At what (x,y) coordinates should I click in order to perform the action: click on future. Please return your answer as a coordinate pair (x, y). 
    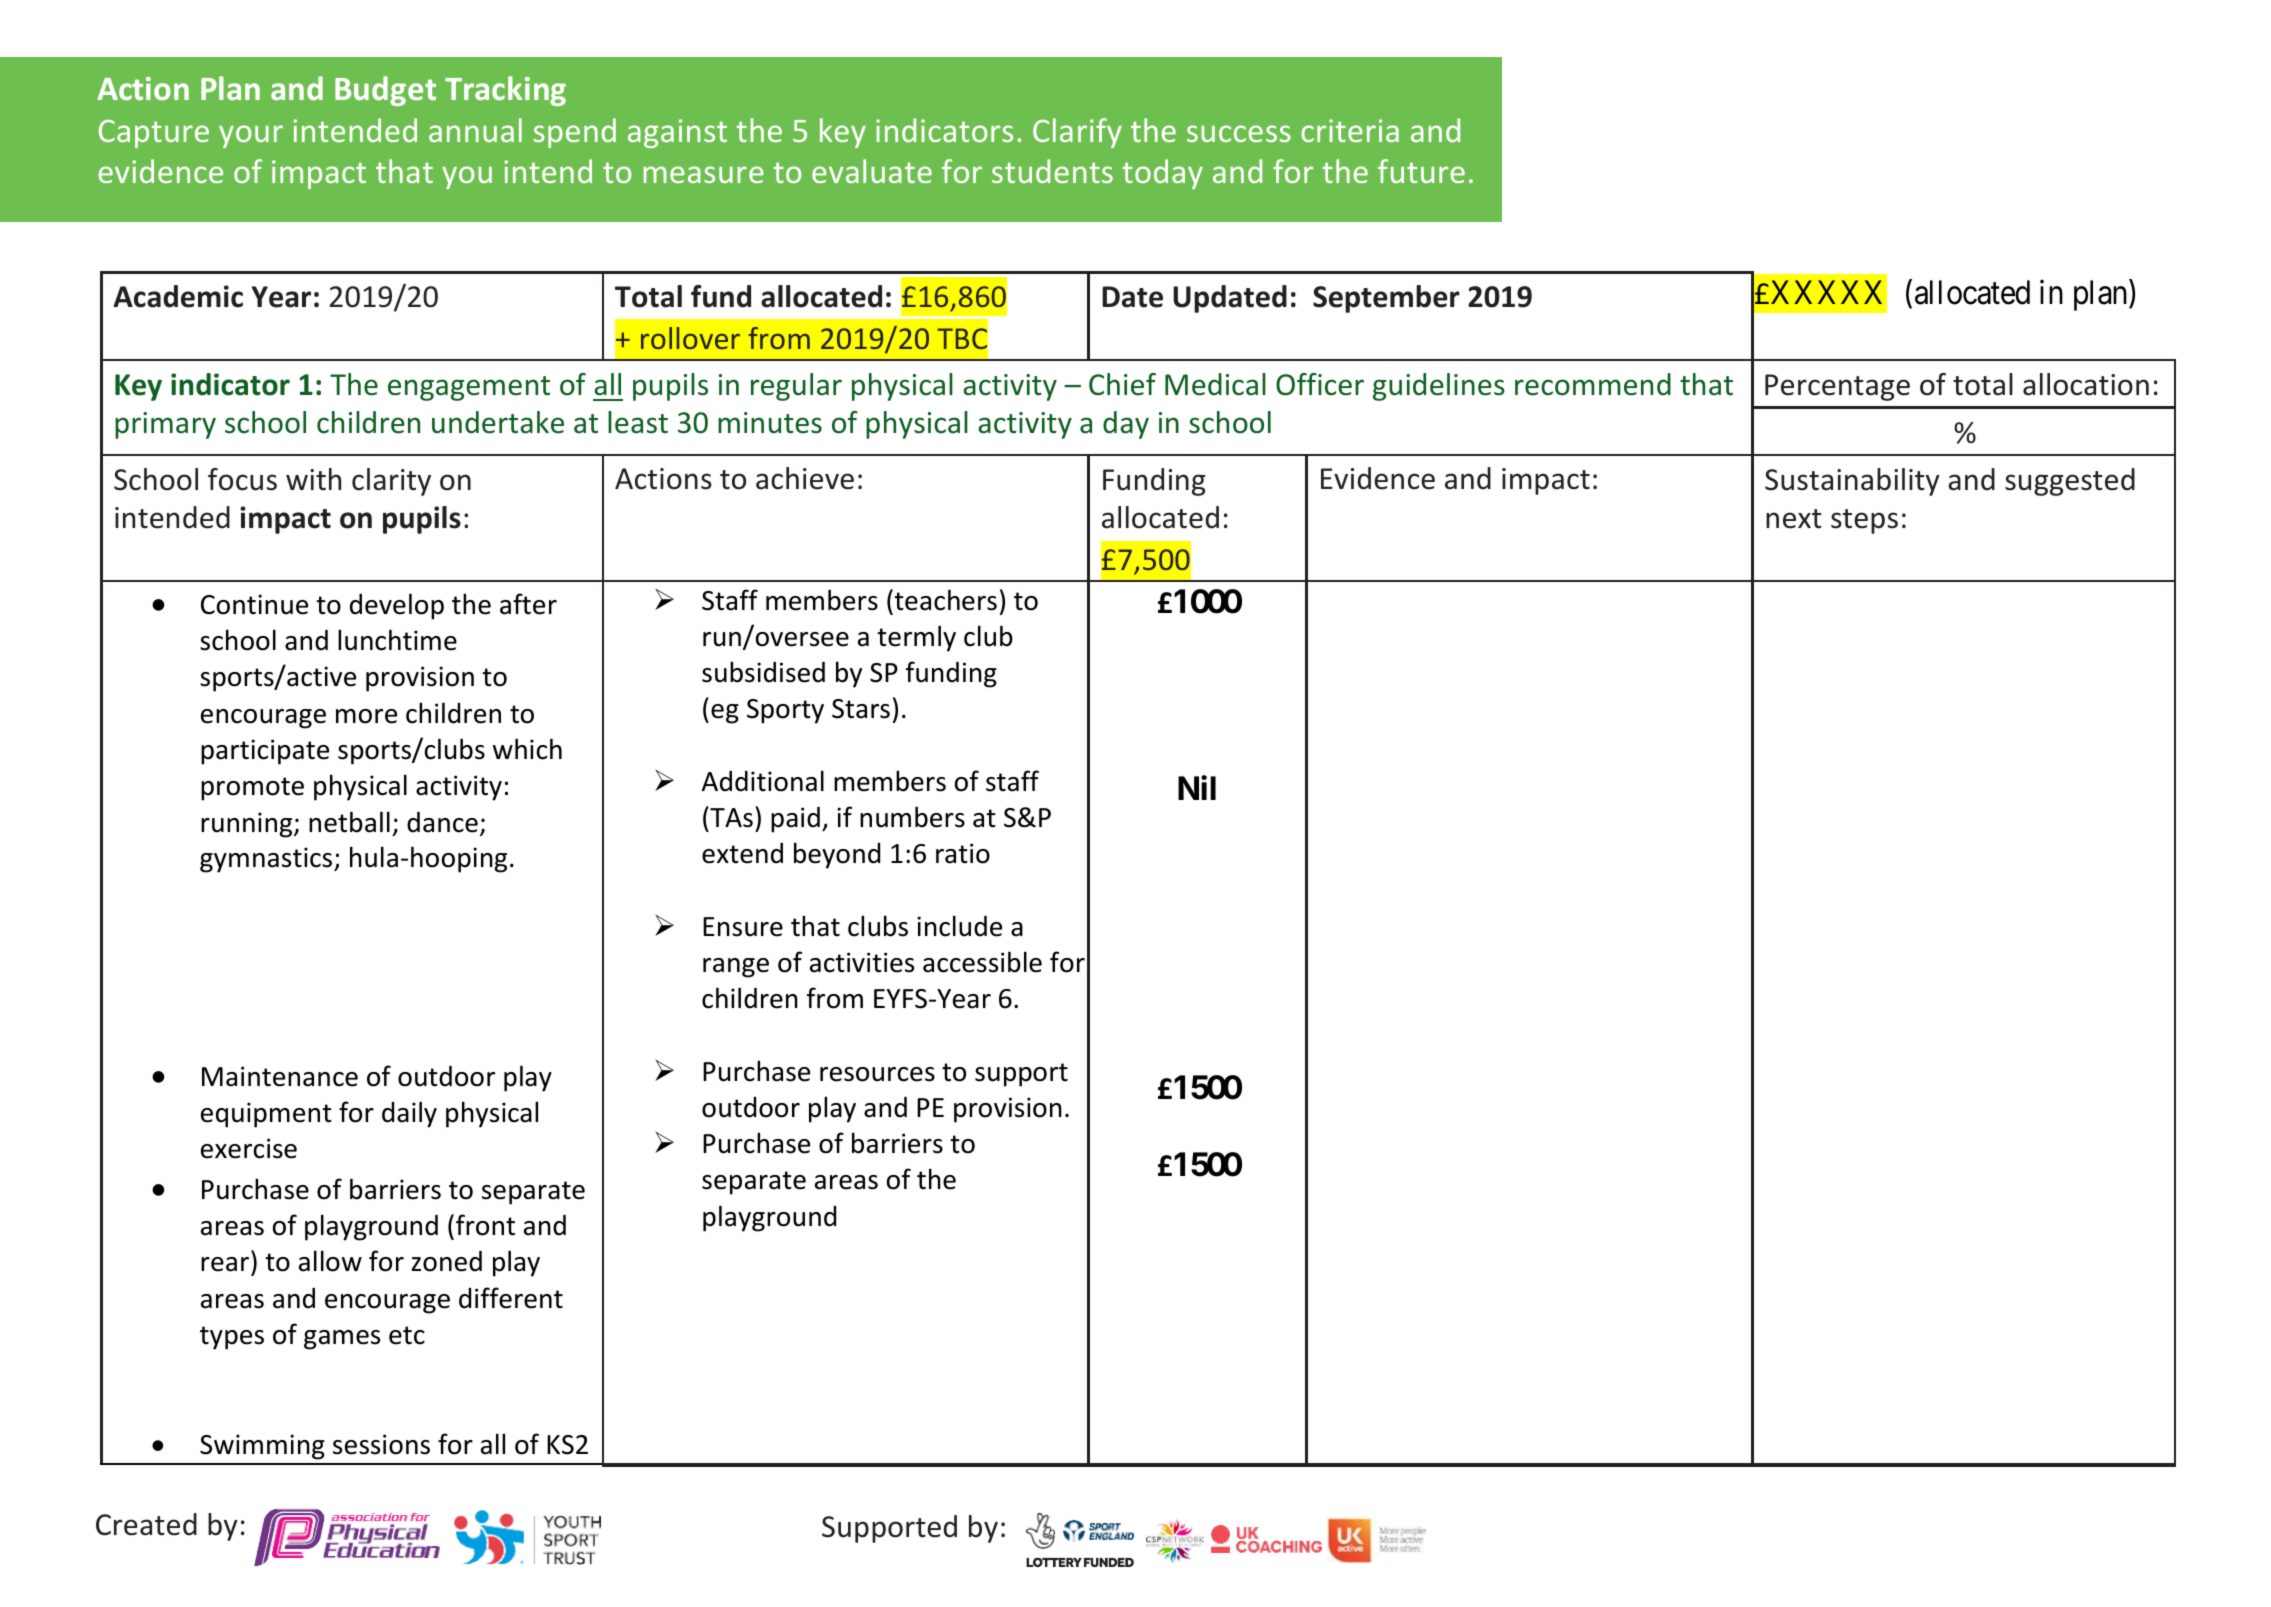
    Looking at the image, I should click on (1421, 171).
